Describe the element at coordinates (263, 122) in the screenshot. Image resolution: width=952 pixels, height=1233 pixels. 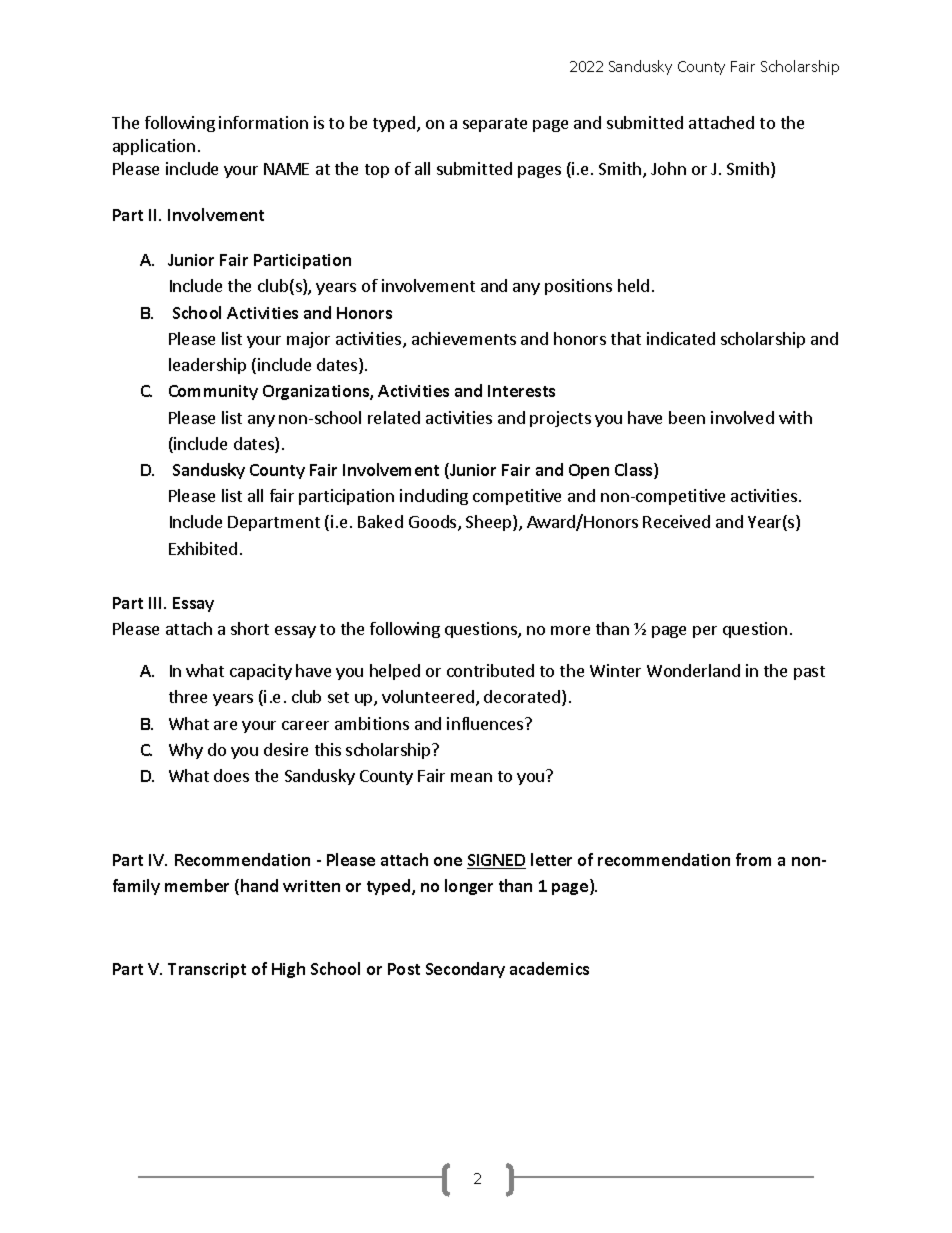
I see `information` at that location.
